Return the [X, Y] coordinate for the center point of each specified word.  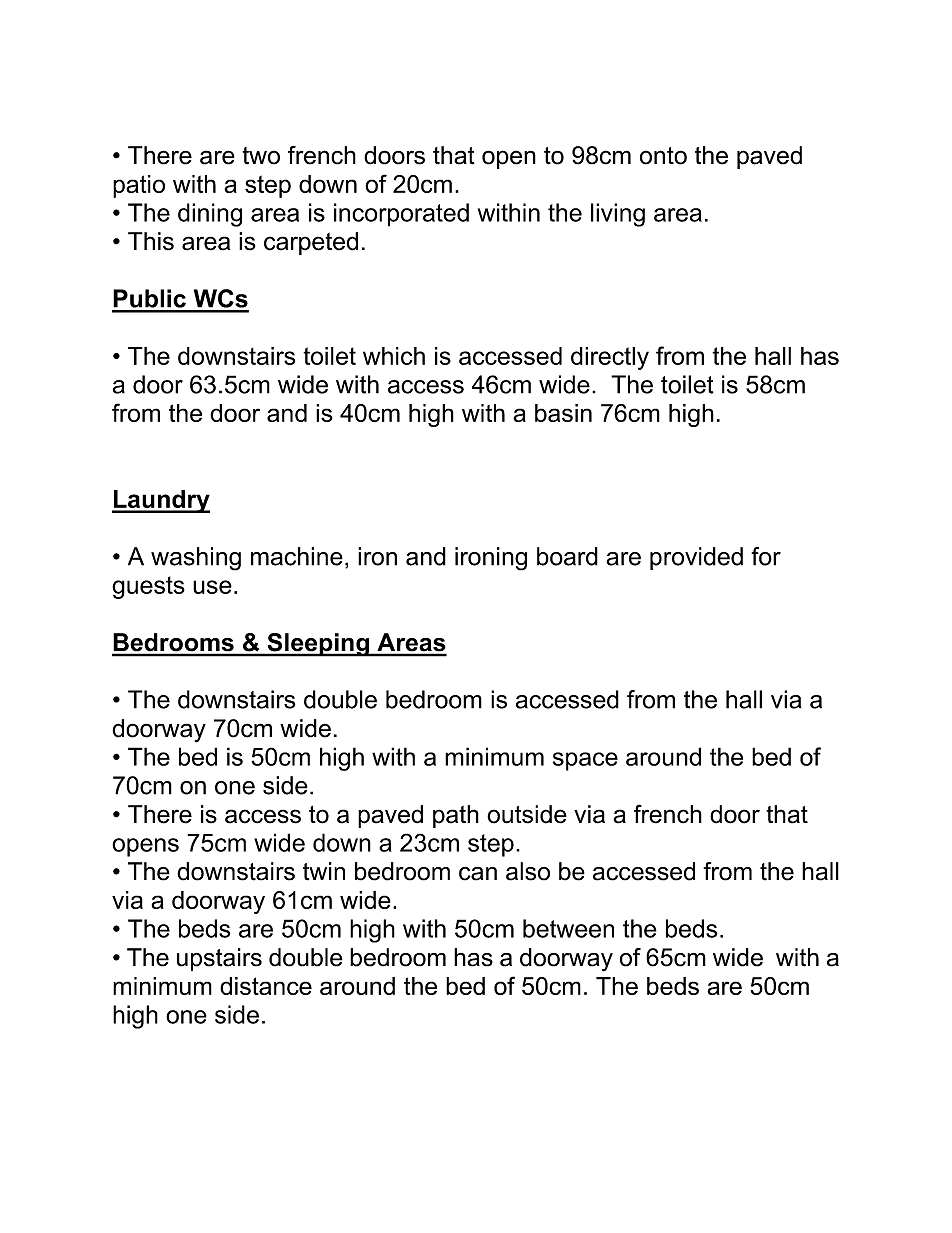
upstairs [219, 959]
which [394, 356]
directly [610, 358]
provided [696, 558]
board [567, 556]
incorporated [401, 215]
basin [563, 413]
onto [663, 156]
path [456, 816]
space [585, 761]
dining [210, 215]
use [212, 587]
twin [324, 871]
